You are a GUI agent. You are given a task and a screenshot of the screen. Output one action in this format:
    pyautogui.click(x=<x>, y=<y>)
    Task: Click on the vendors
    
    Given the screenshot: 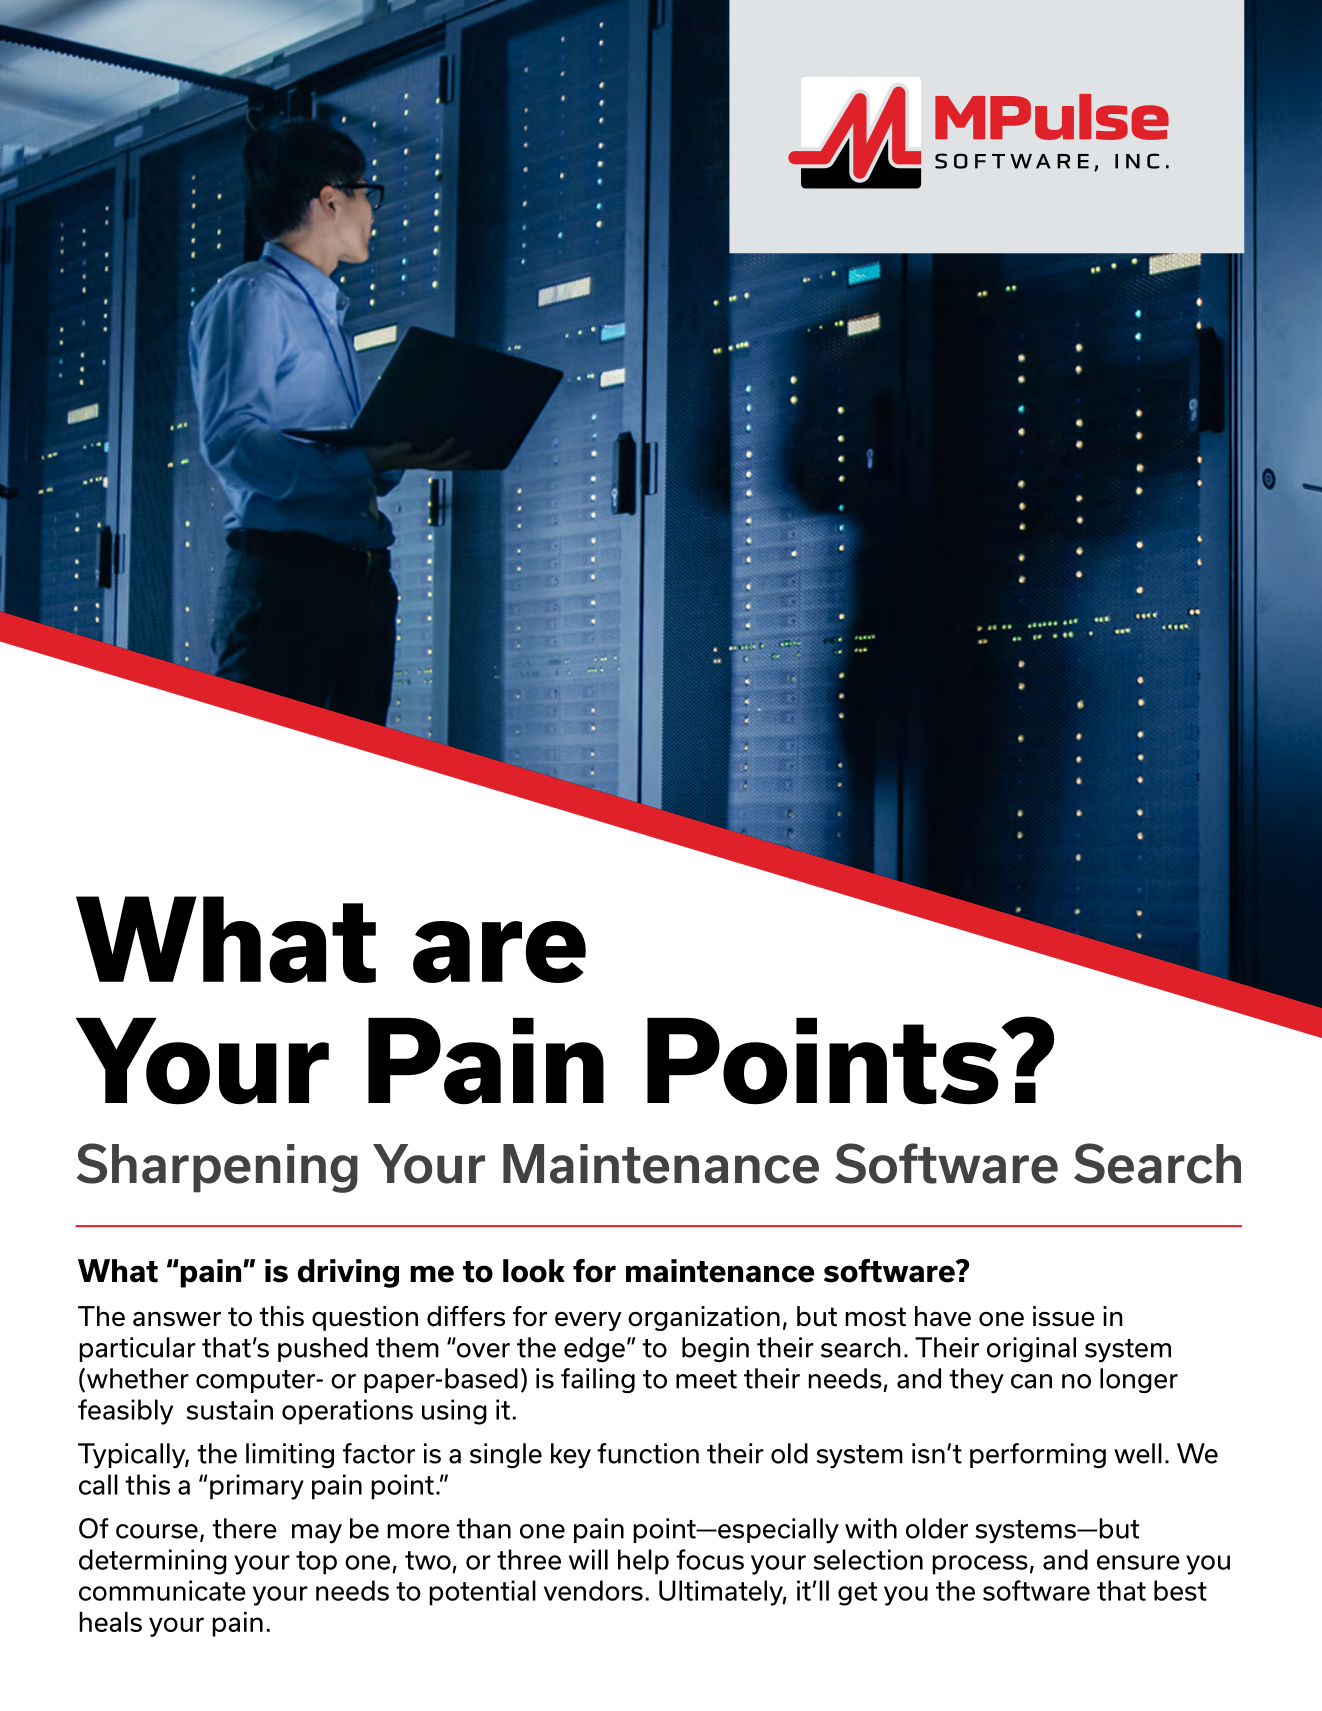 What is the action you would take?
    pyautogui.click(x=593, y=1590)
